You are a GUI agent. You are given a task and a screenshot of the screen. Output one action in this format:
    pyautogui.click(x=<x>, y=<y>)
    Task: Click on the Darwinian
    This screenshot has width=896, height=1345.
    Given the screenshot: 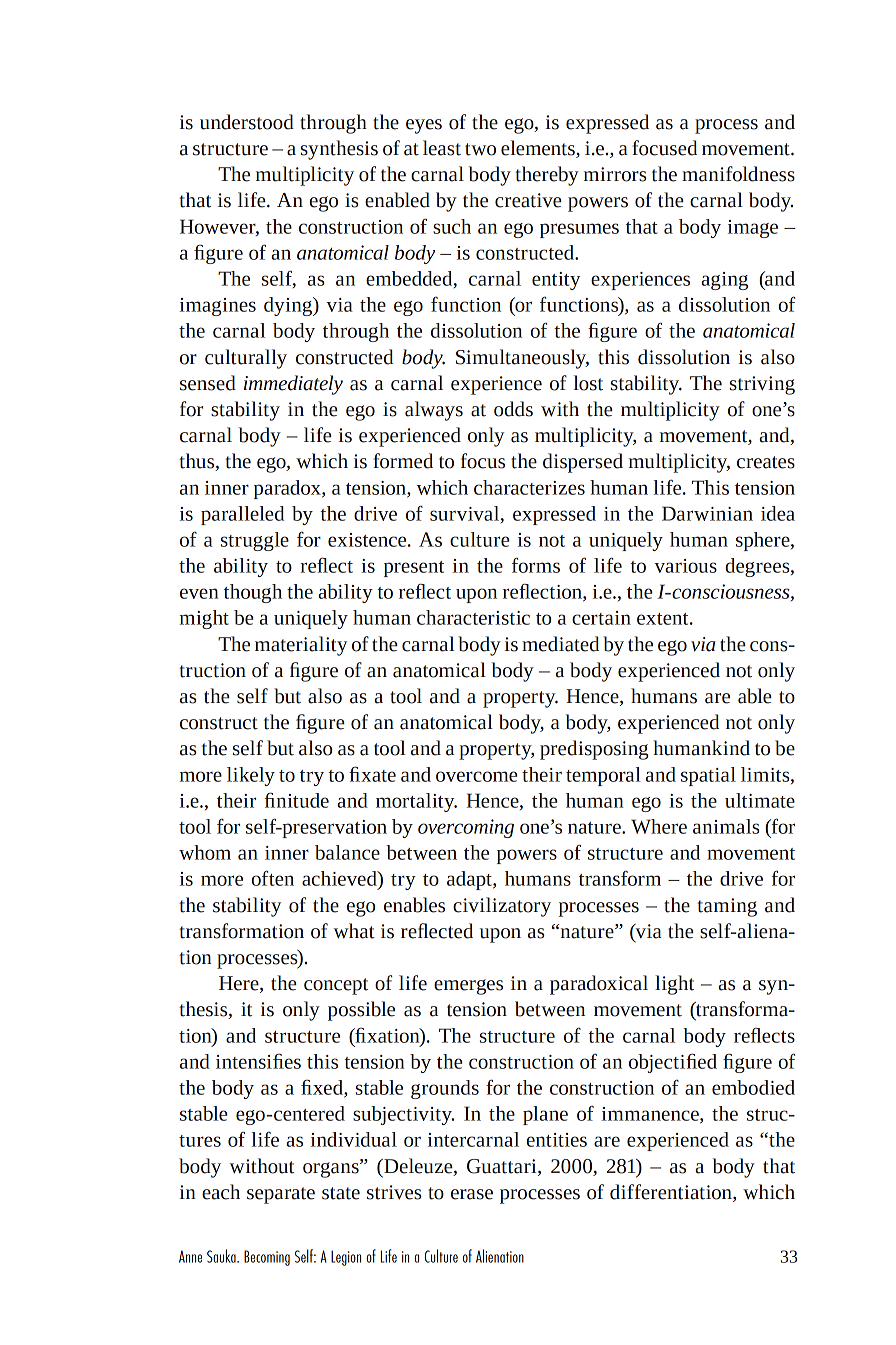 What is the action you would take?
    pyautogui.click(x=707, y=513)
